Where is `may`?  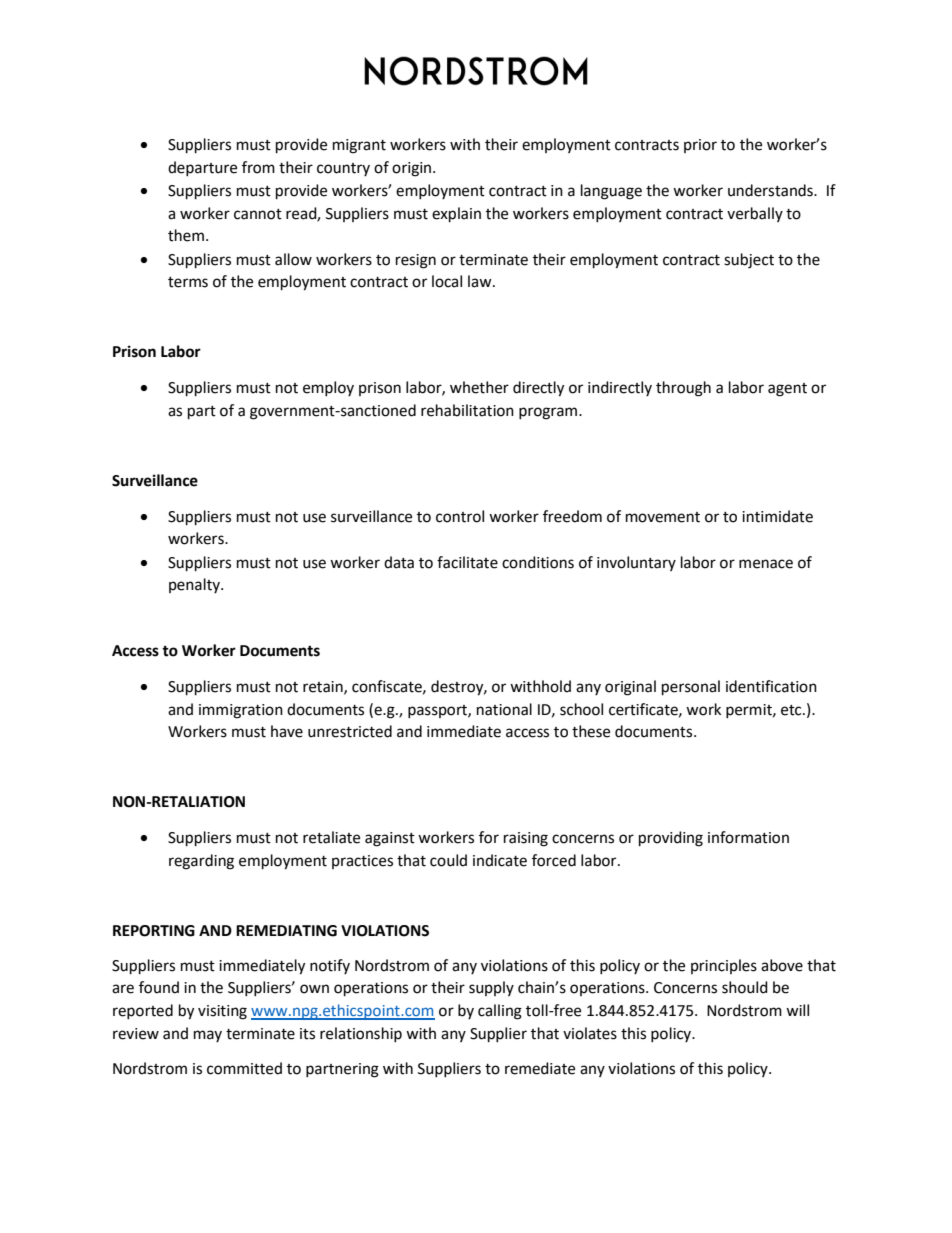
may is located at coordinates (208, 1036).
